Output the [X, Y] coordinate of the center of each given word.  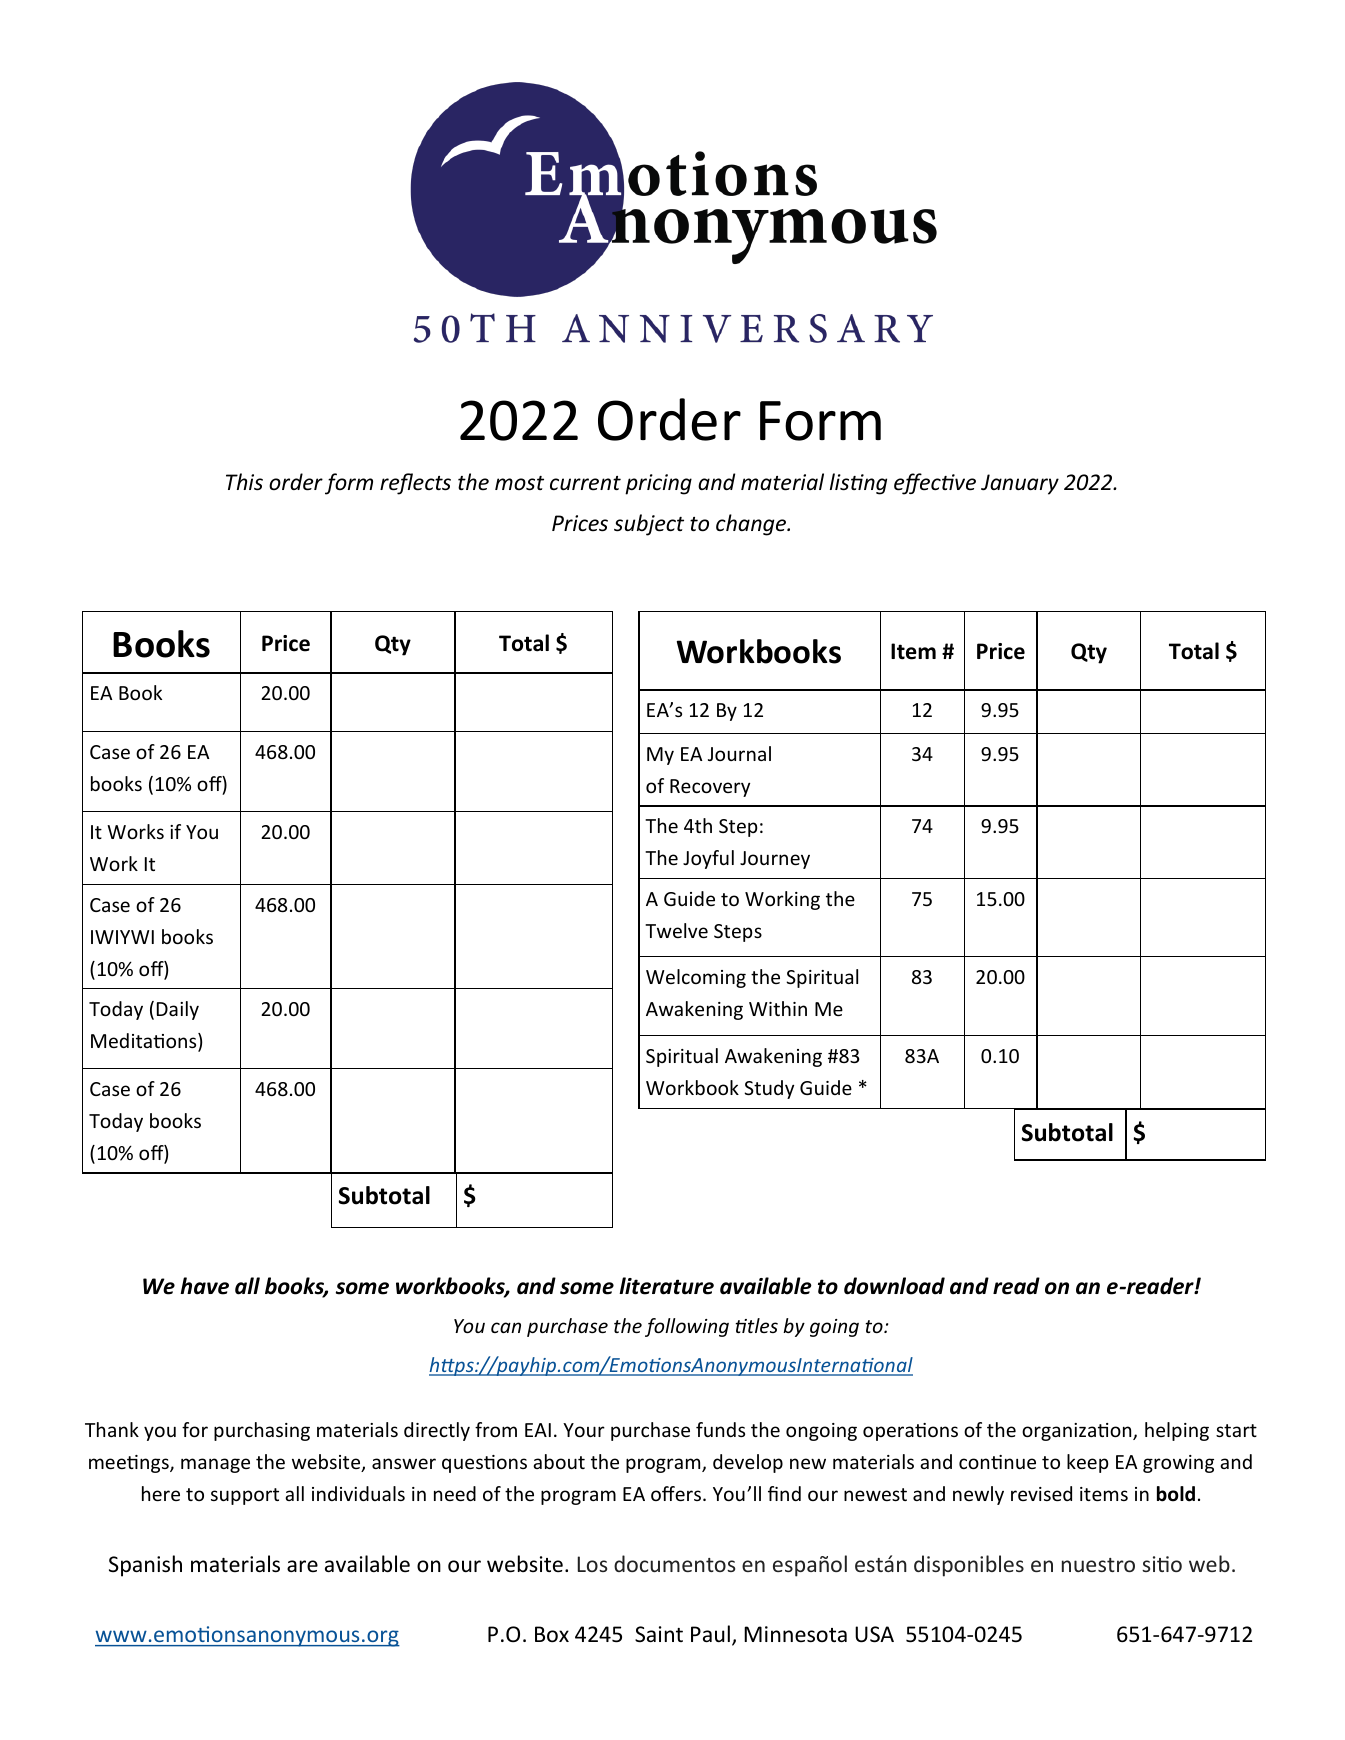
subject [649, 525]
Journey [775, 860]
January [1020, 484]
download [894, 1286]
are [302, 1566]
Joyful [708, 859]
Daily [178, 1010]
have [204, 1286]
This [244, 482]
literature [666, 1286]
